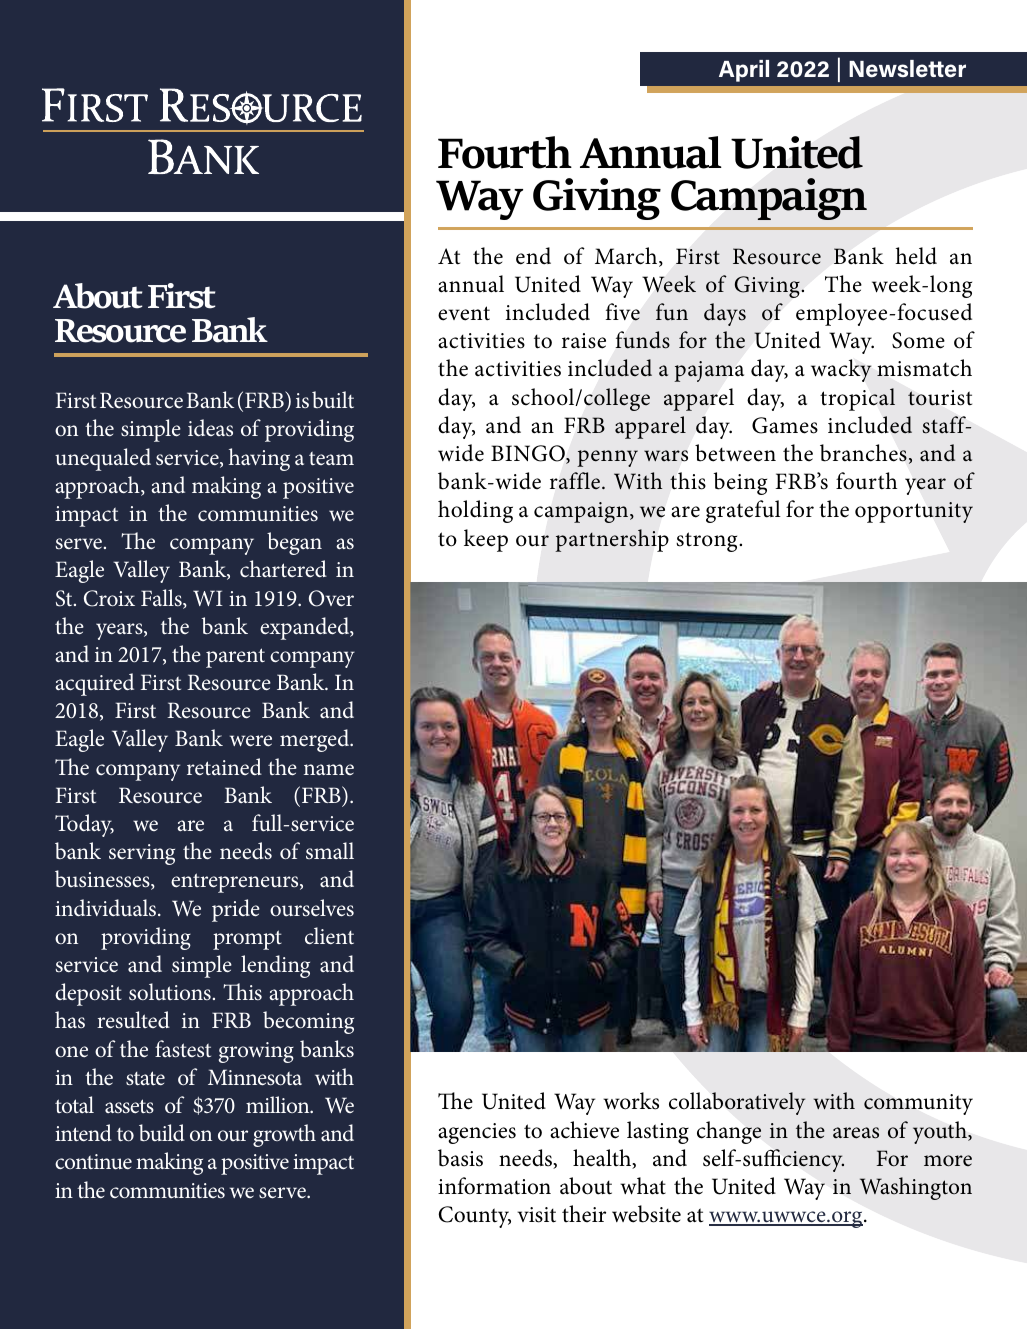 The image size is (1027, 1329). I want to click on information, so click(494, 1186).
